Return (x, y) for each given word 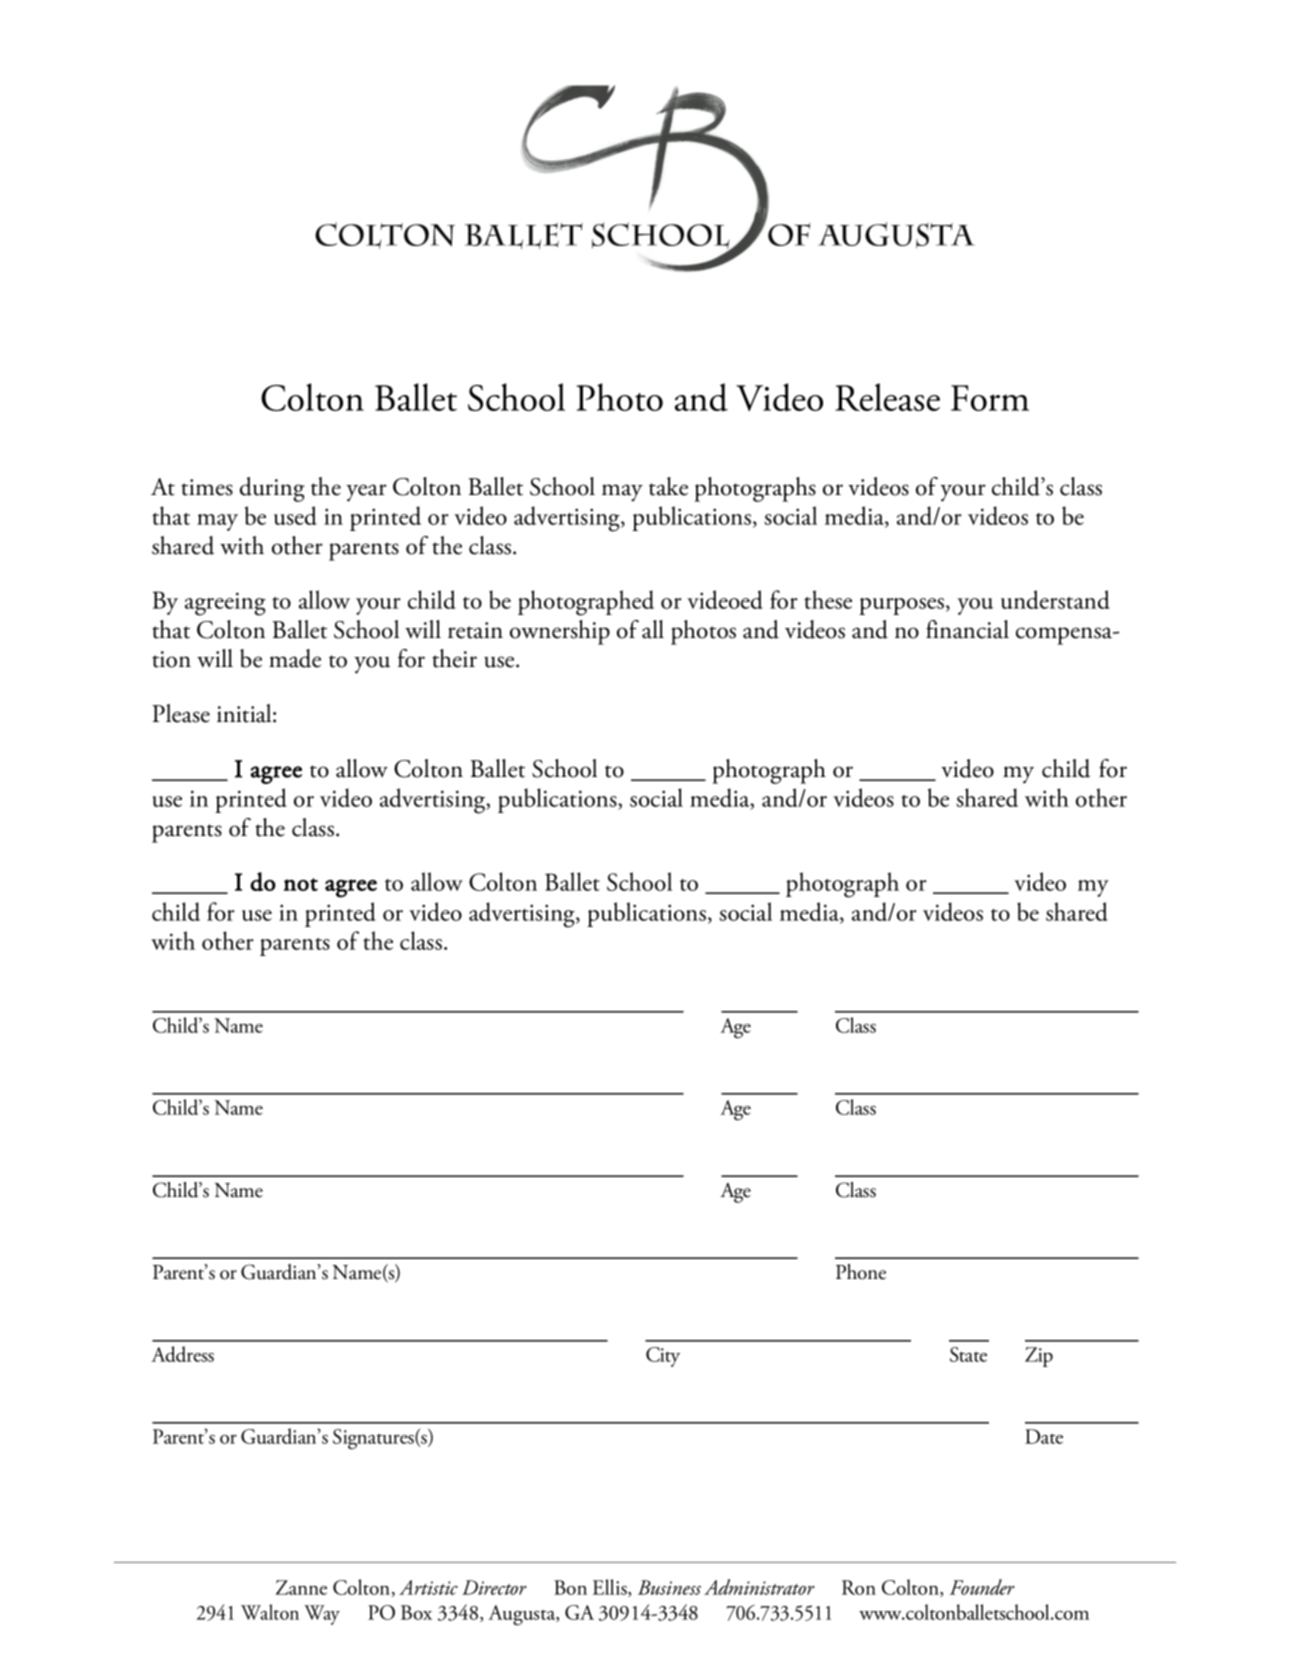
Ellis (611, 1588)
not (301, 884)
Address (182, 1354)
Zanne (301, 1587)
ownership (560, 632)
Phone (861, 1272)
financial (967, 629)
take (668, 486)
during (272, 489)
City (663, 1357)
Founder (982, 1587)
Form (990, 398)
